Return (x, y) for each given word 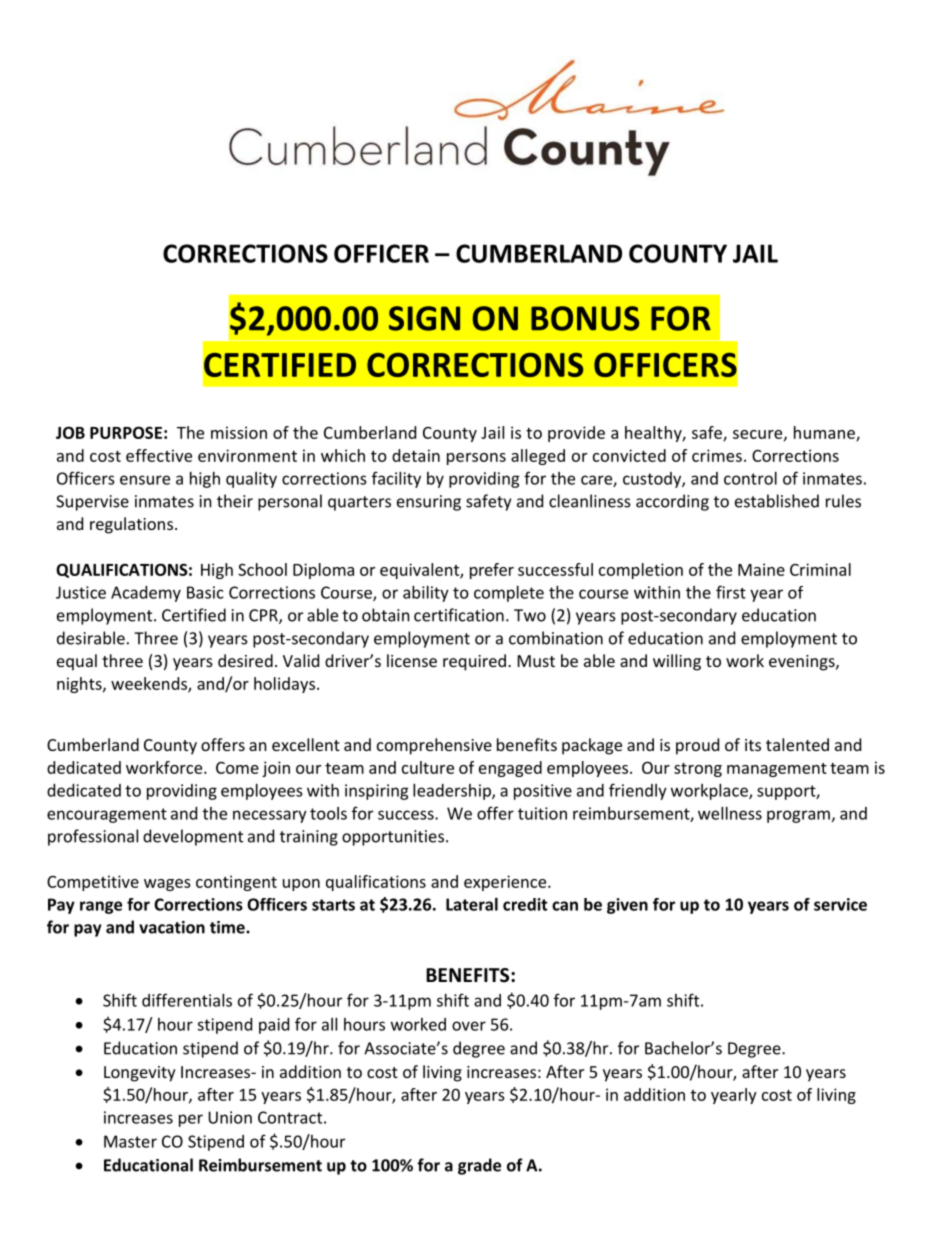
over (469, 1026)
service (840, 904)
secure (759, 435)
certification (459, 615)
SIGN (424, 318)
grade (479, 1166)
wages (167, 885)
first (731, 592)
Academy (146, 594)
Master (130, 1141)
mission (239, 432)
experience (506, 883)
